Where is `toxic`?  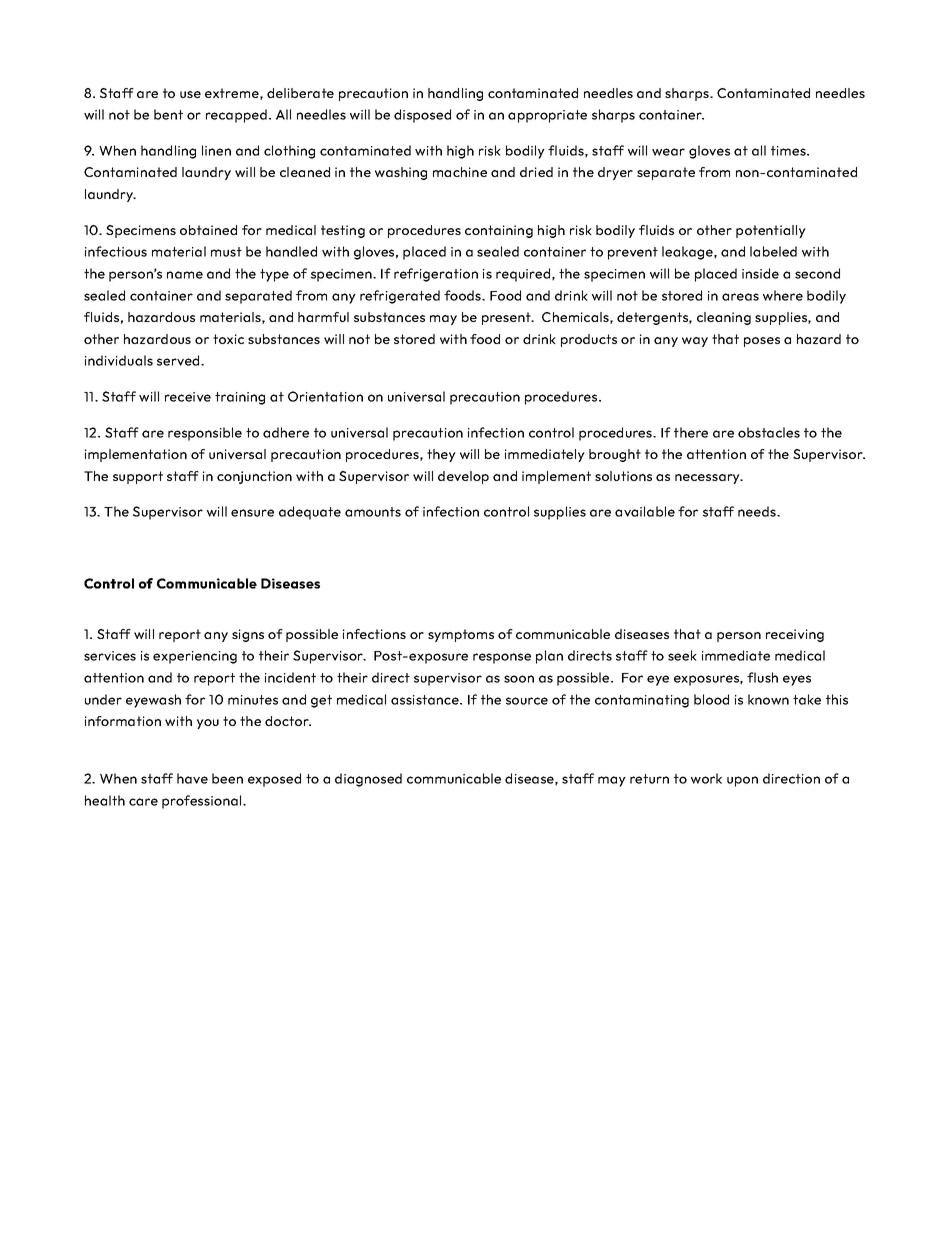 toxic is located at coordinates (228, 339).
